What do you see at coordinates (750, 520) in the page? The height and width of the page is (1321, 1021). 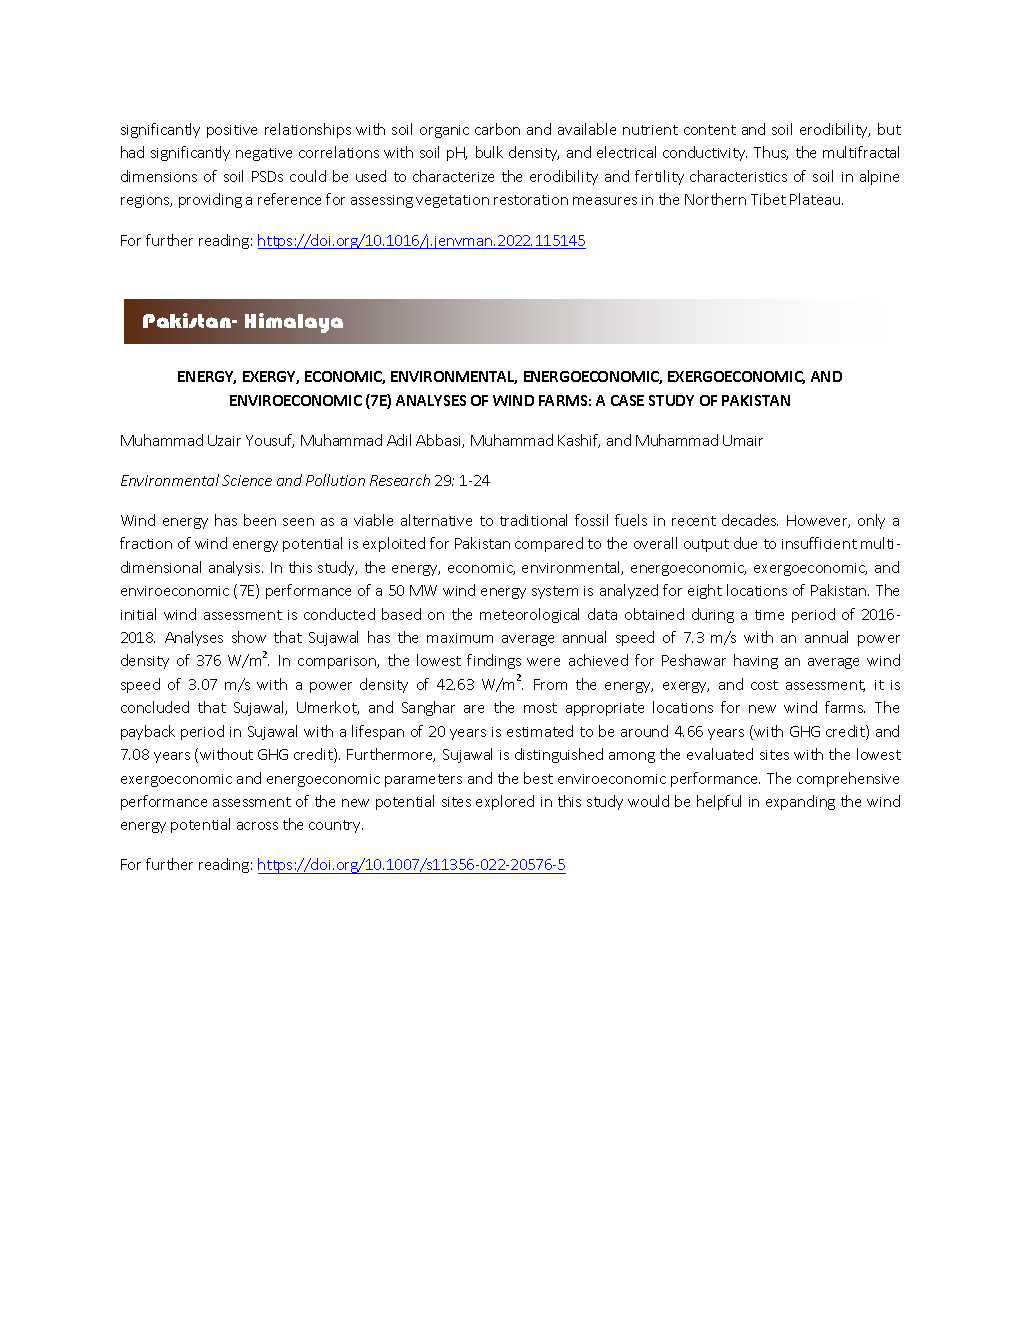 I see `decades` at bounding box center [750, 520].
